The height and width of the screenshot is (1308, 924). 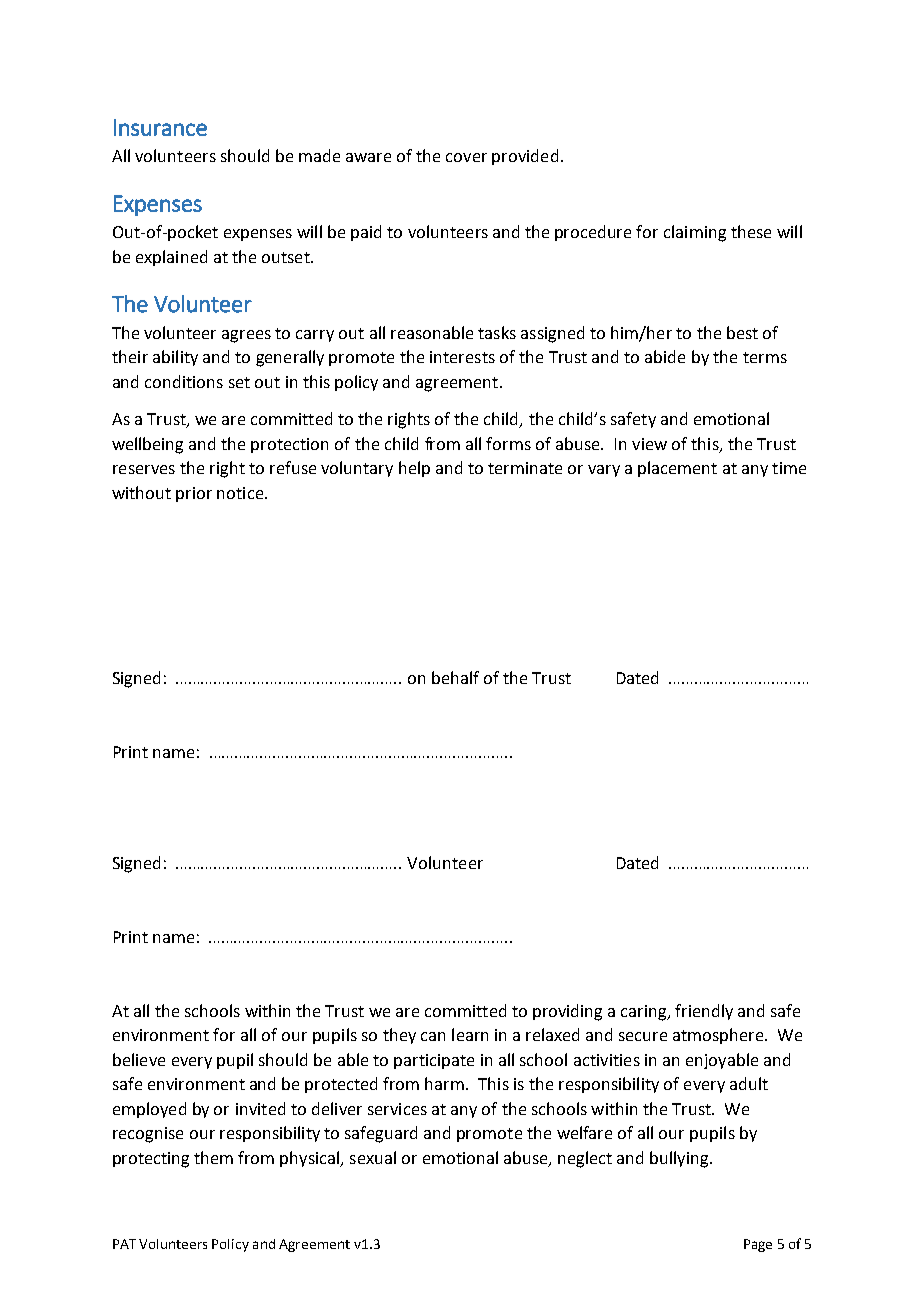 I want to click on sexual, so click(x=373, y=1157).
